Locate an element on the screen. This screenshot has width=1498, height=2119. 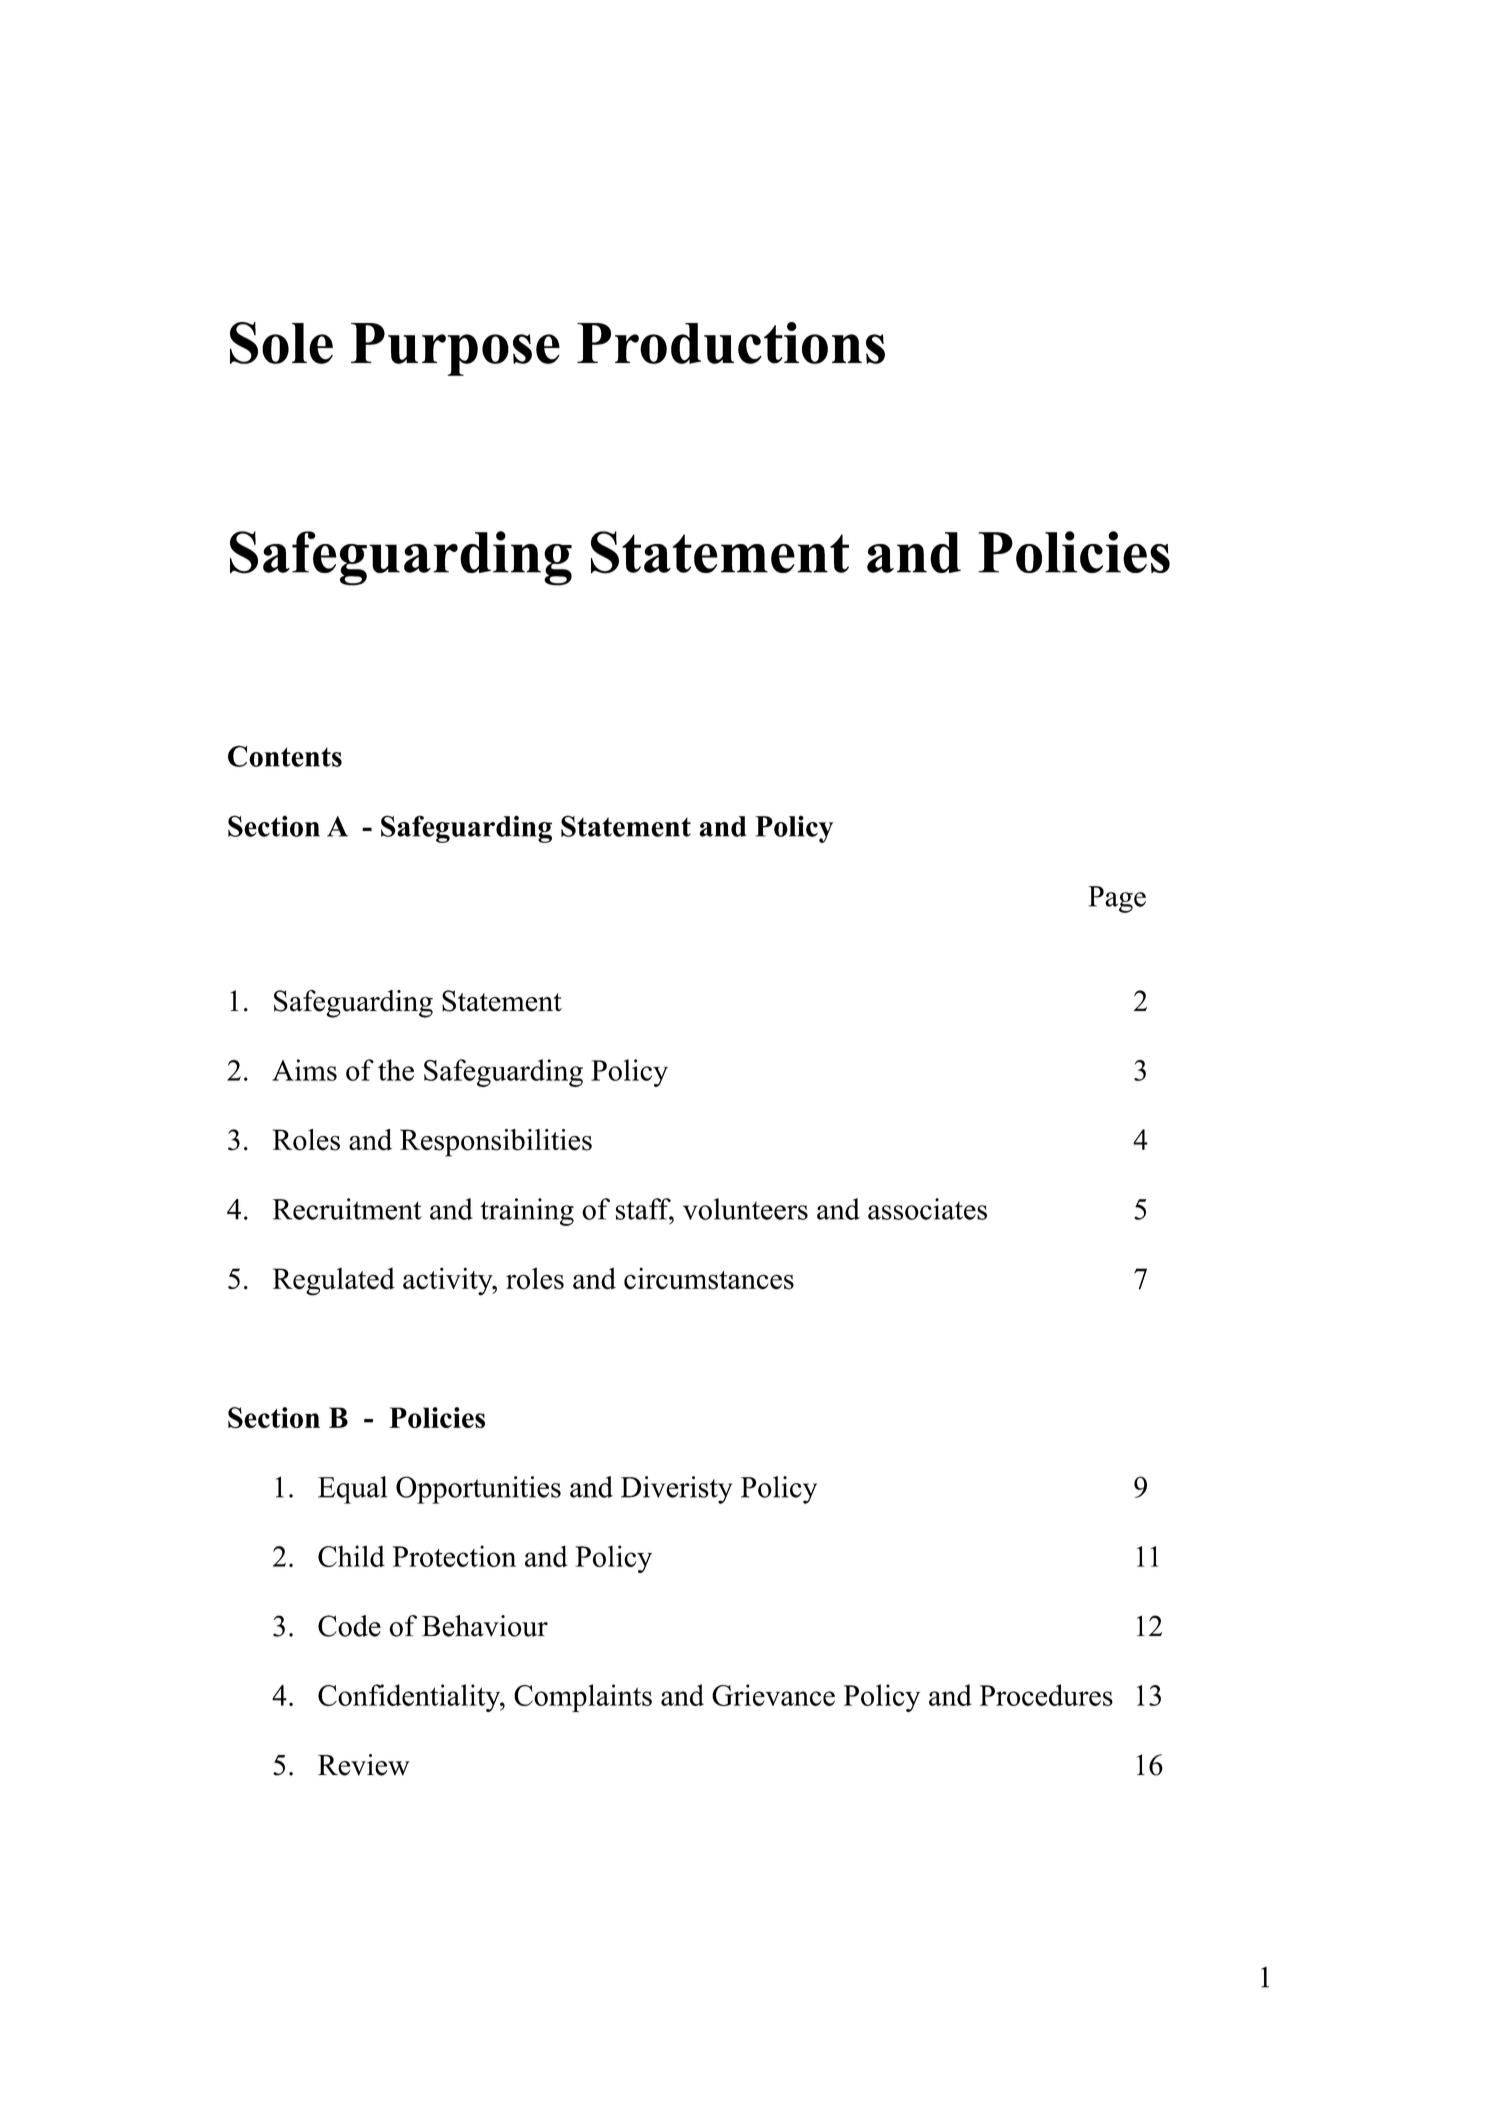
circumstances is located at coordinates (709, 1278).
